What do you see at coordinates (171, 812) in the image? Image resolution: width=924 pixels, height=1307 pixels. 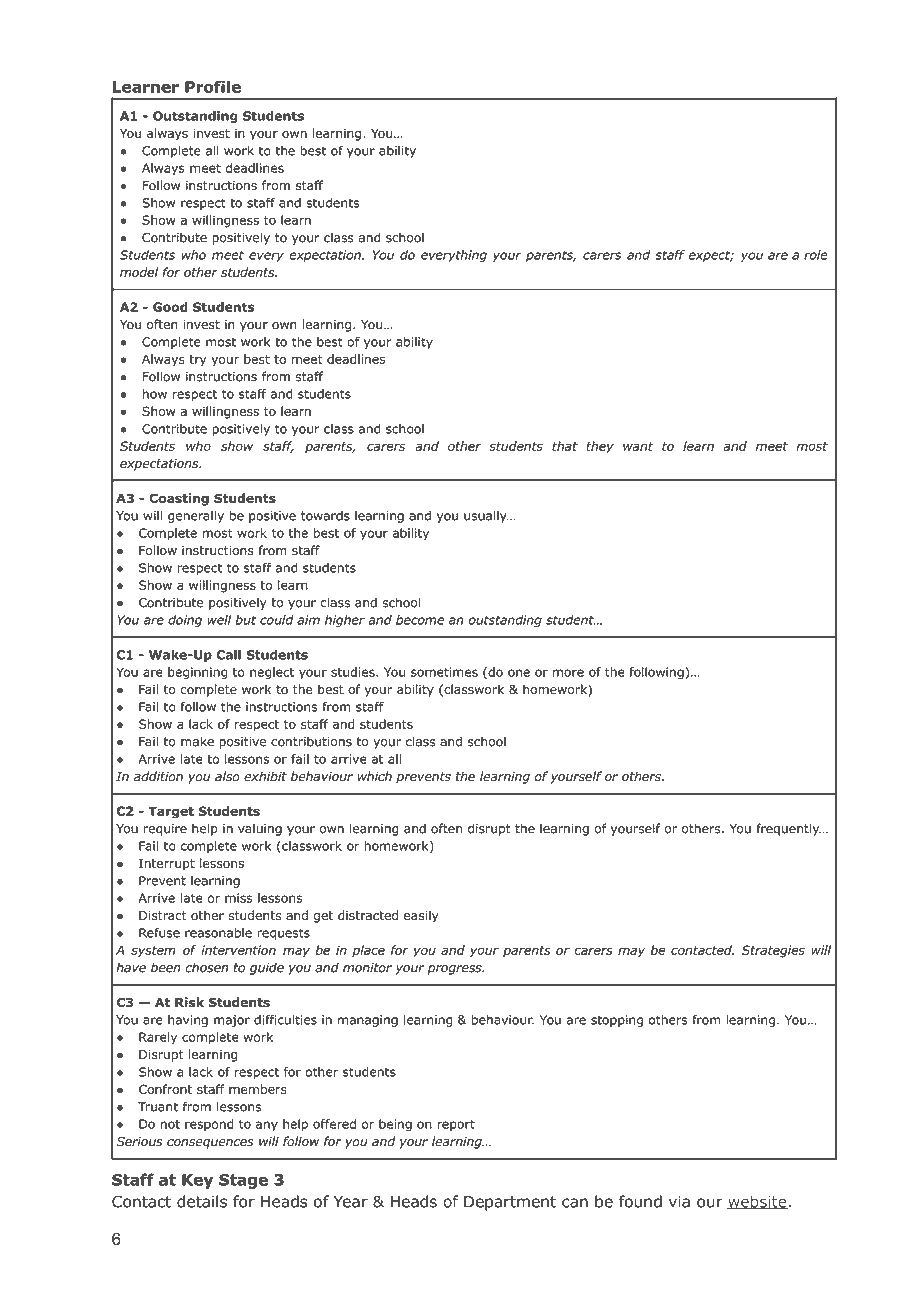 I see `Target` at bounding box center [171, 812].
